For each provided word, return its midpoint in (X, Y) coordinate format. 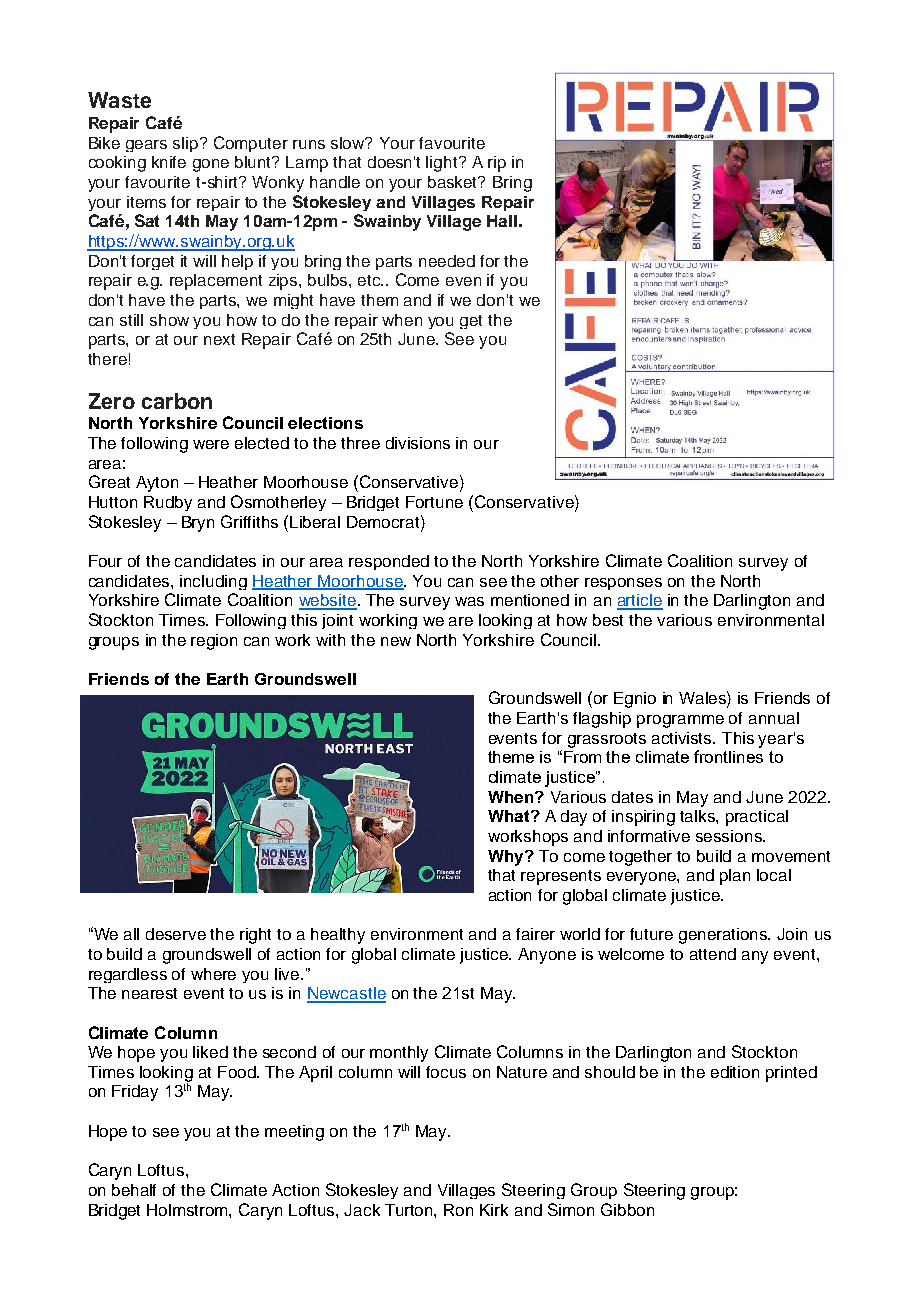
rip (497, 164)
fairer (535, 934)
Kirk (494, 1210)
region (214, 642)
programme (680, 721)
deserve (176, 934)
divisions (418, 443)
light (443, 164)
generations (724, 936)
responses (623, 584)
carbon (177, 401)
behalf (134, 1190)
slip (187, 144)
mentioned (530, 600)
